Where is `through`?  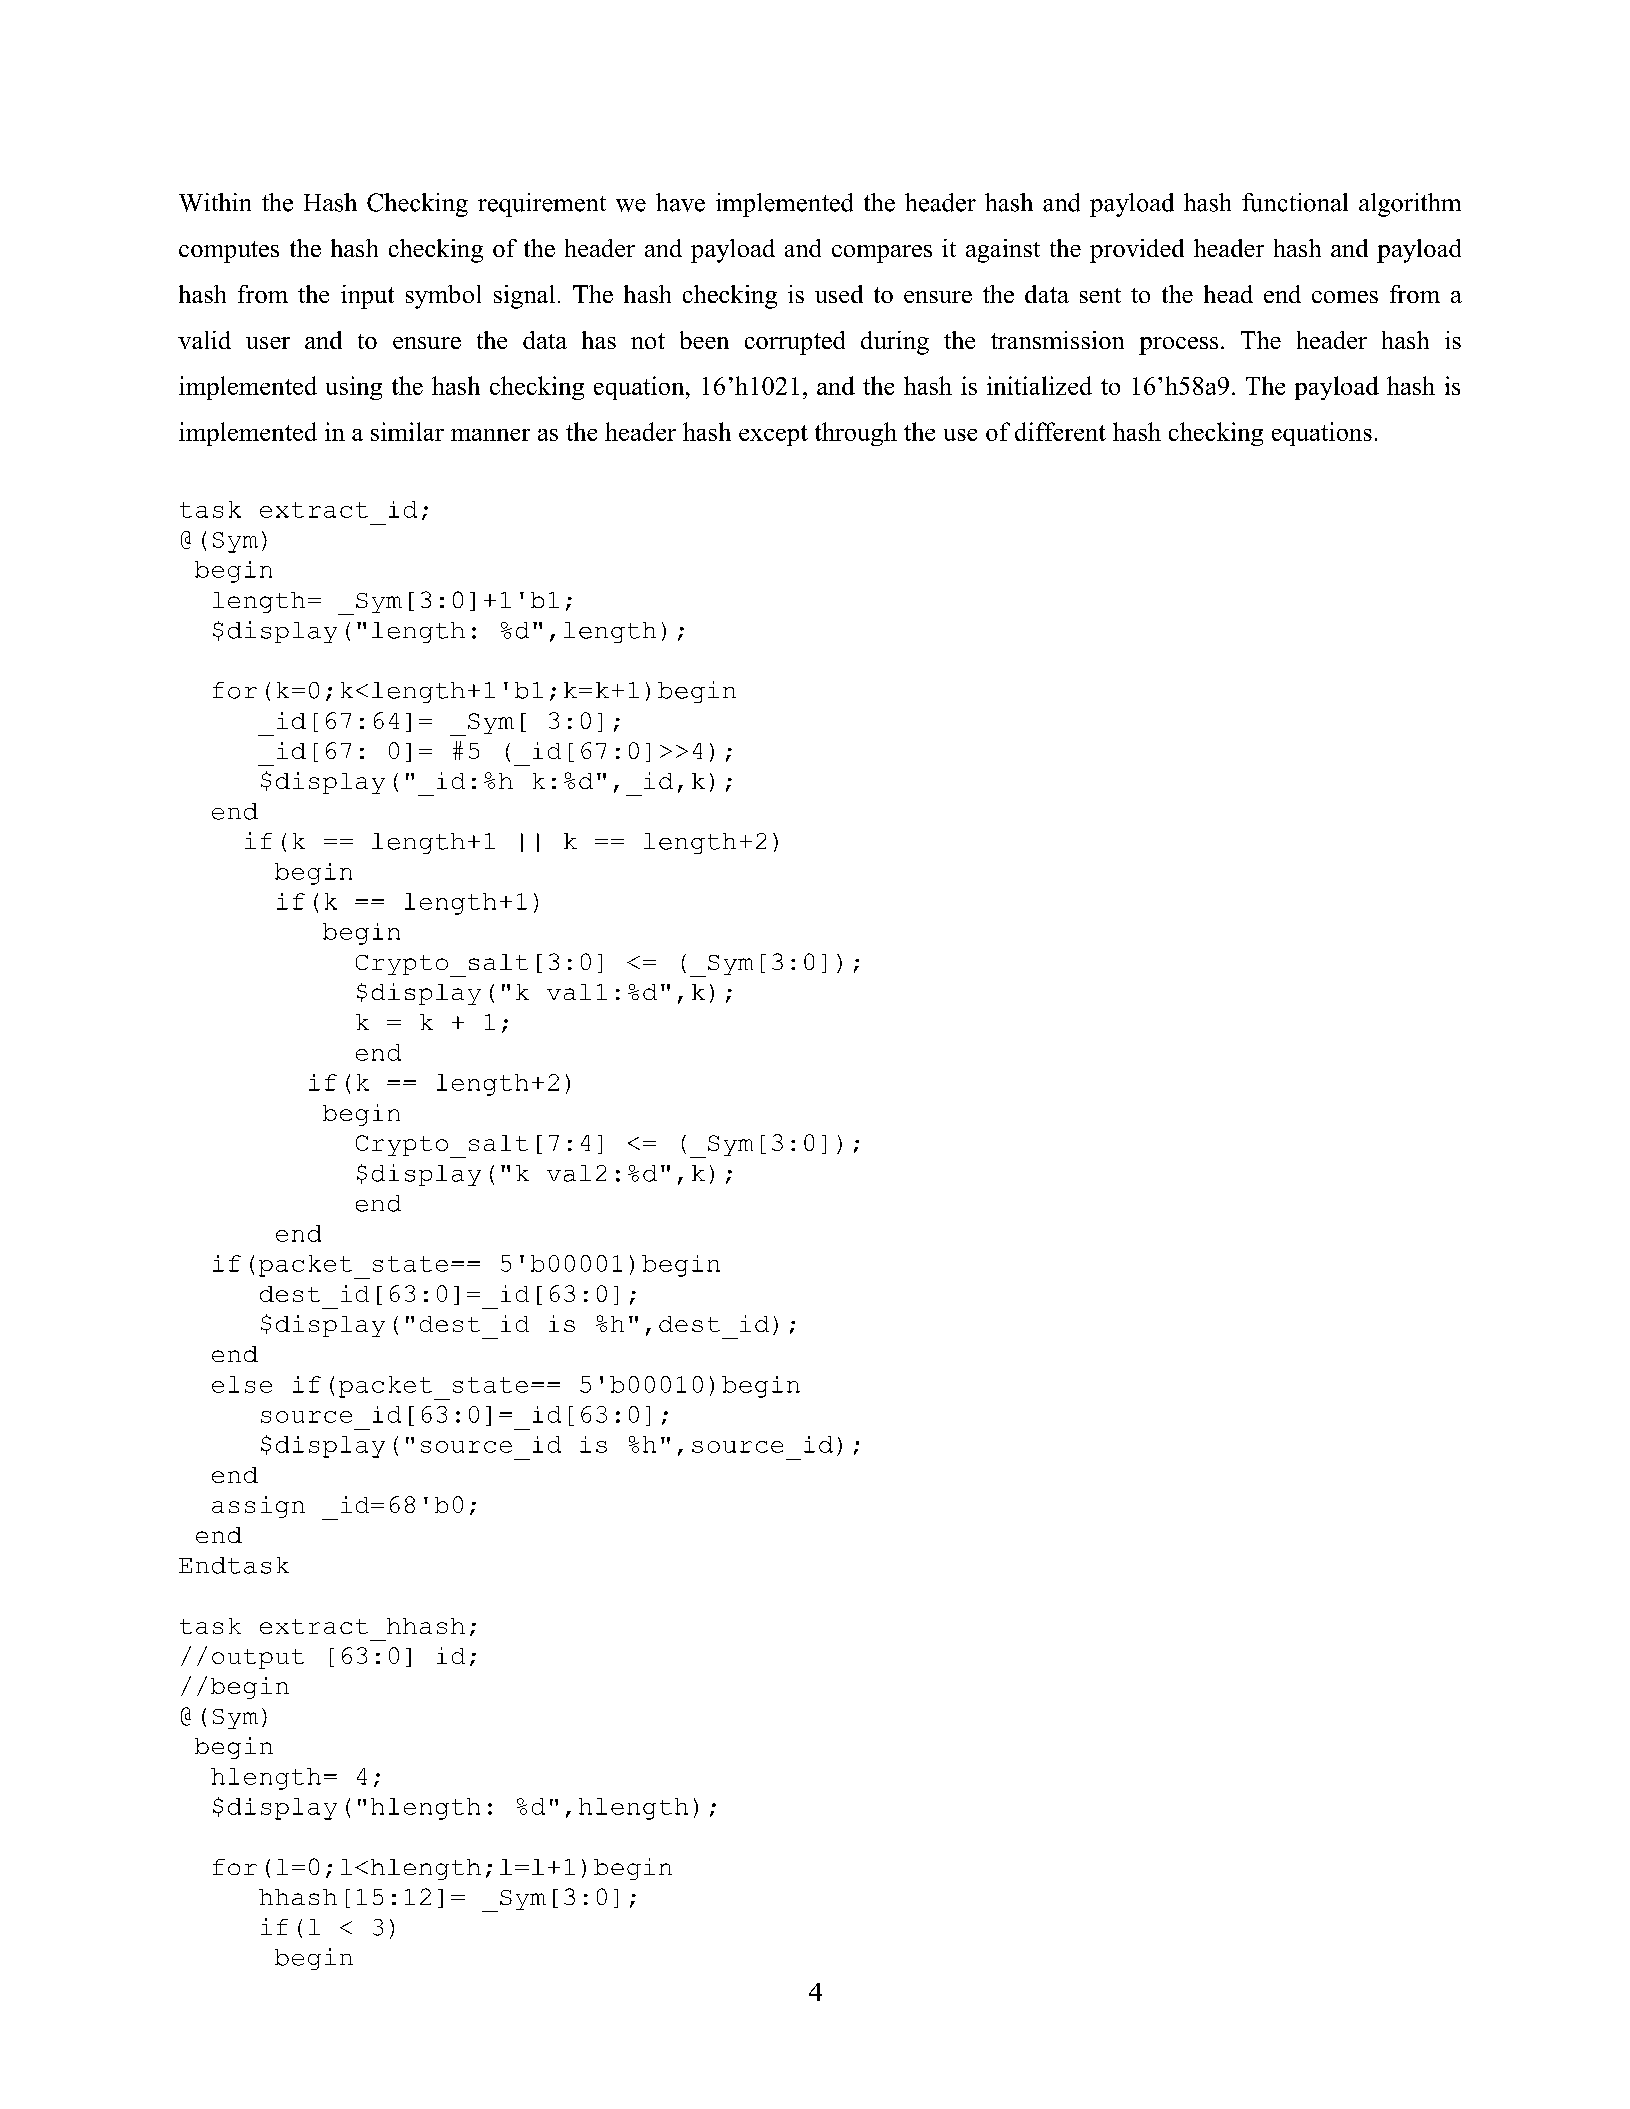 through is located at coordinates (856, 434).
